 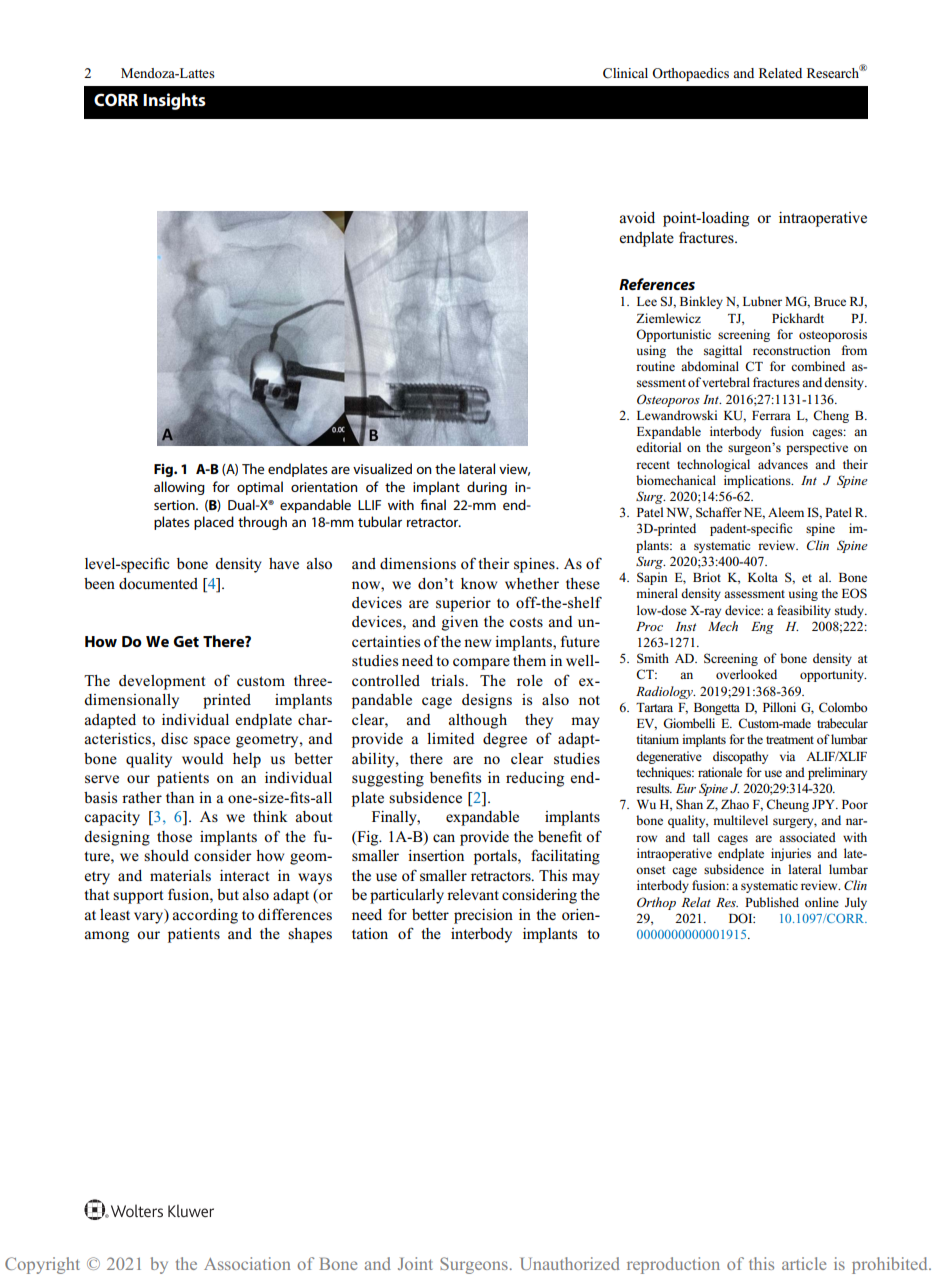 I want to click on overlooked, so click(x=746, y=674).
